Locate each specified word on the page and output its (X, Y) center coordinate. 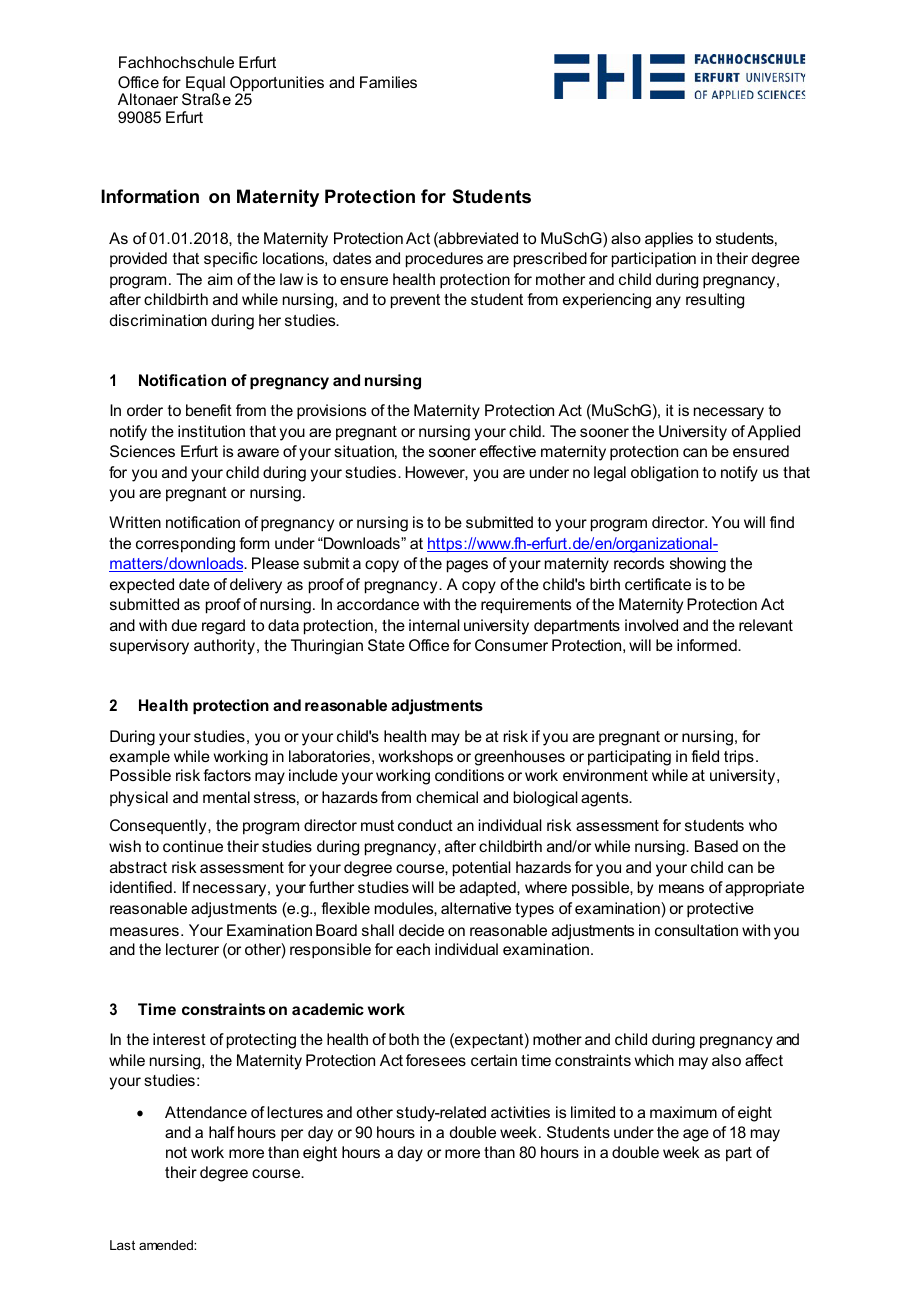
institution (211, 431)
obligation (664, 474)
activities (520, 1112)
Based (716, 846)
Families (388, 82)
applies (669, 240)
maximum (683, 1112)
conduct (425, 825)
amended (167, 1245)
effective (508, 451)
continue (193, 846)
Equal (204, 85)
